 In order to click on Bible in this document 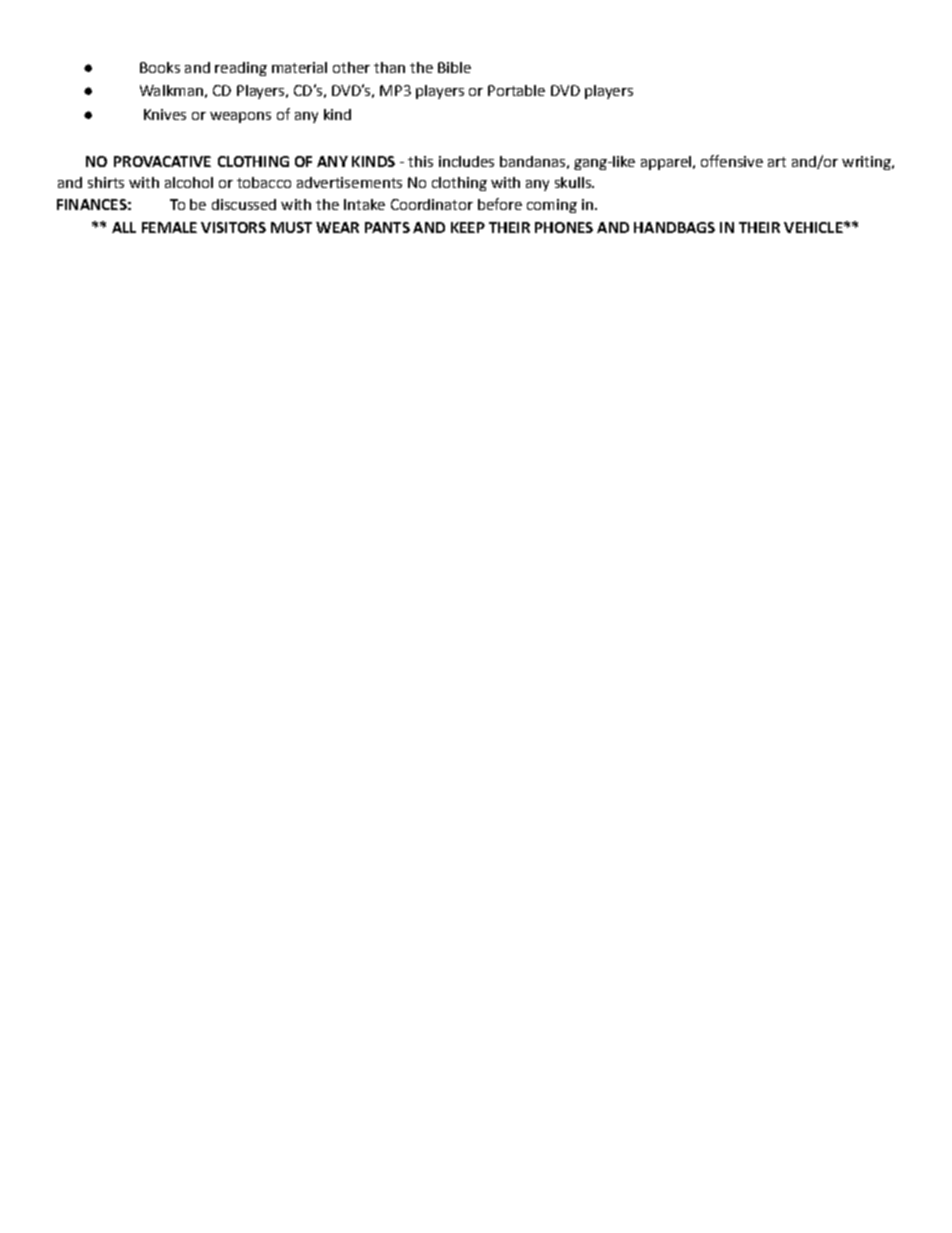, I will do `click(454, 67)`.
